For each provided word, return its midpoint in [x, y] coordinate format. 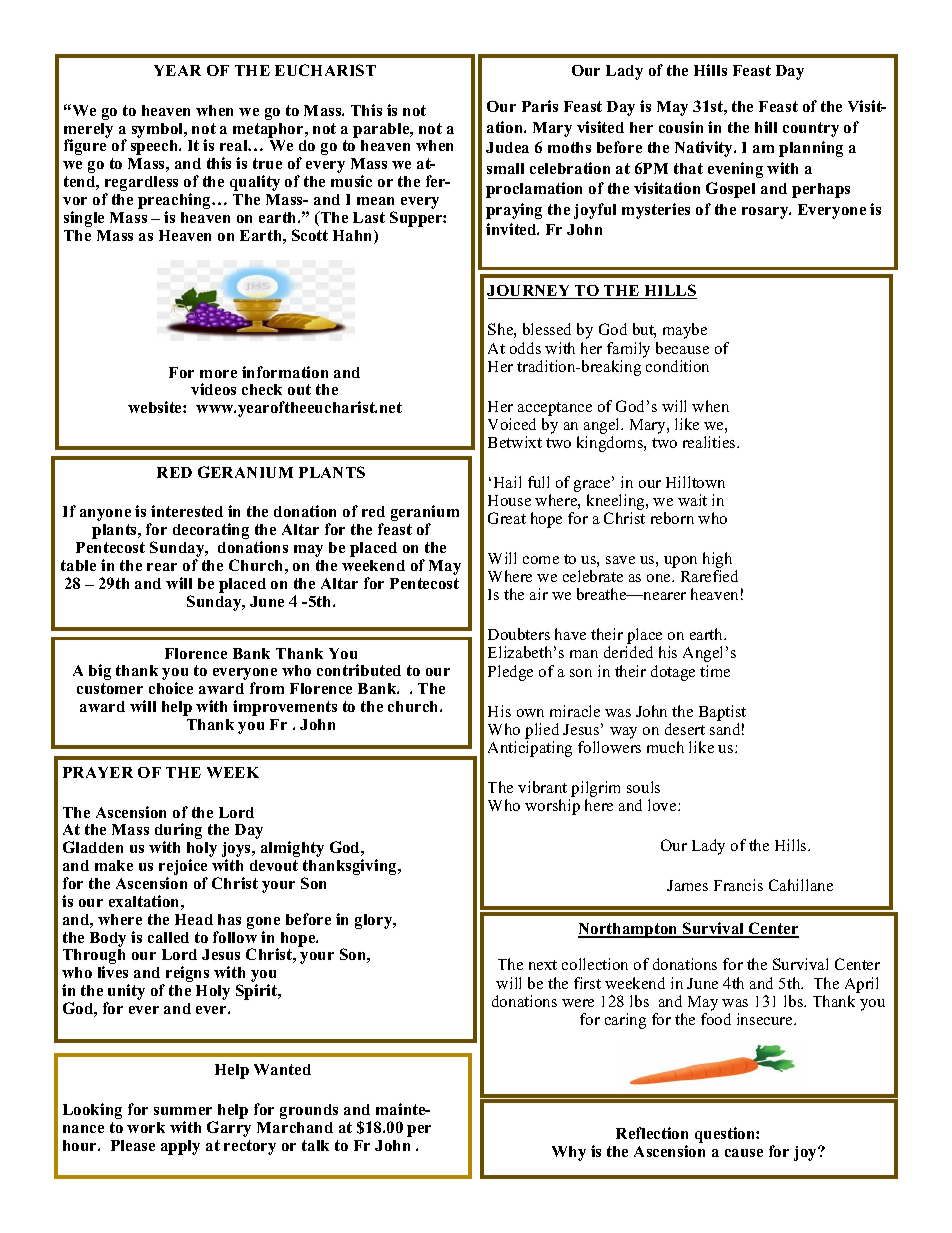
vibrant [542, 787]
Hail [507, 482]
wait [692, 500]
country [811, 129]
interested [187, 511]
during [178, 832]
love [663, 805]
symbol [159, 130]
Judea [507, 147]
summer [183, 1111]
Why [569, 1153]
